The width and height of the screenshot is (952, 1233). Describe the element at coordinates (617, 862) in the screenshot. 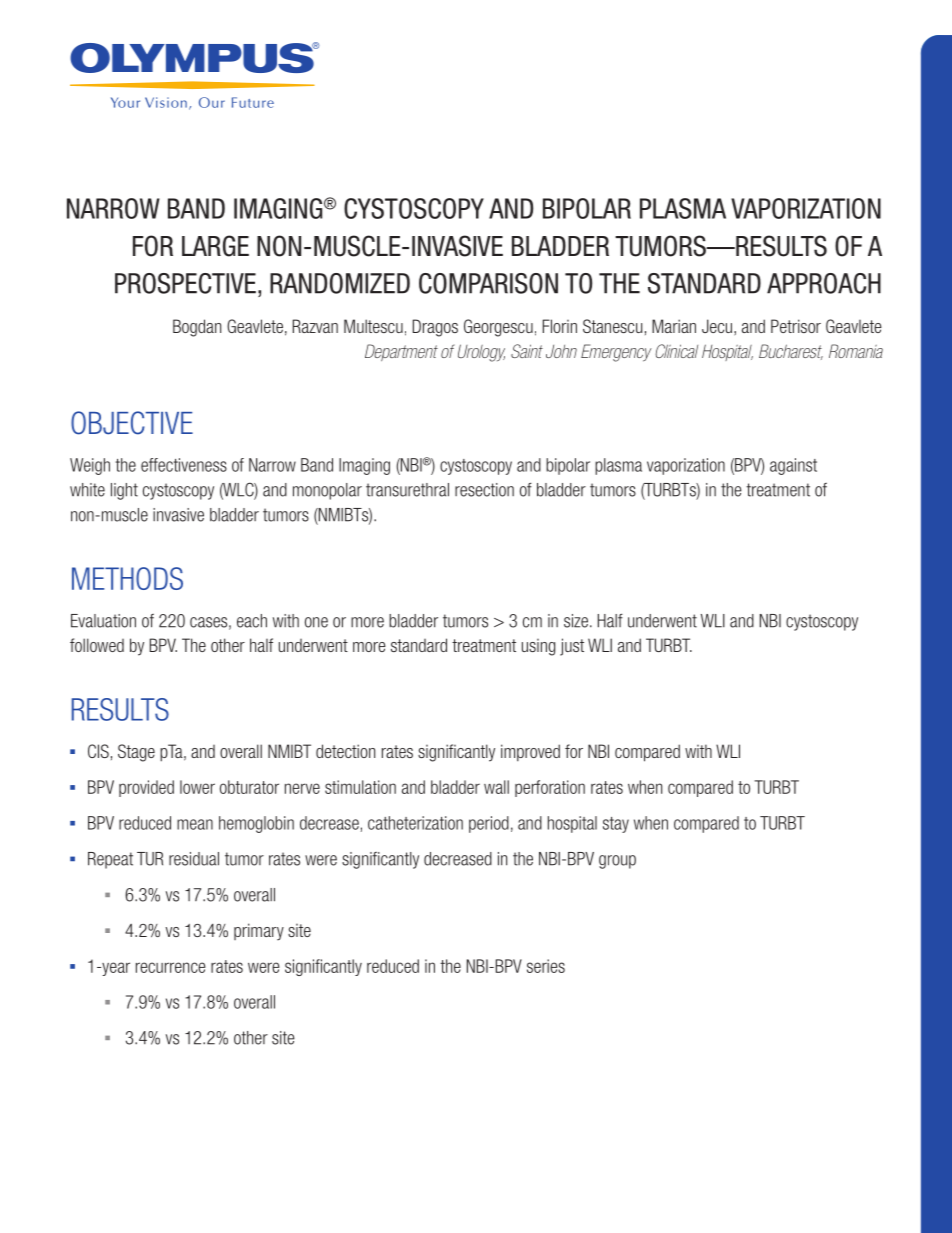

I see `group` at that location.
